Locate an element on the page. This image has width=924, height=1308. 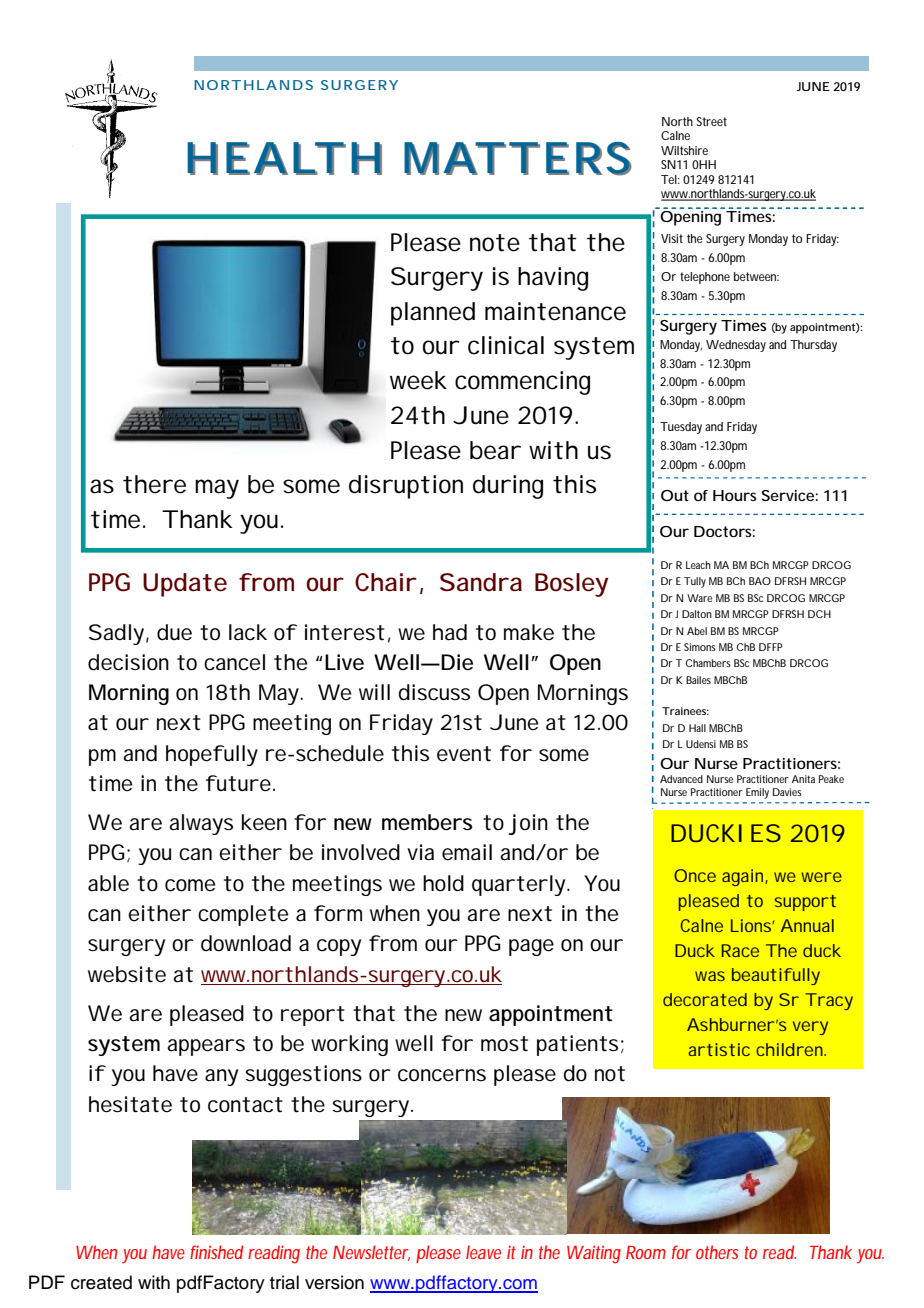
cancel is located at coordinates (234, 662).
